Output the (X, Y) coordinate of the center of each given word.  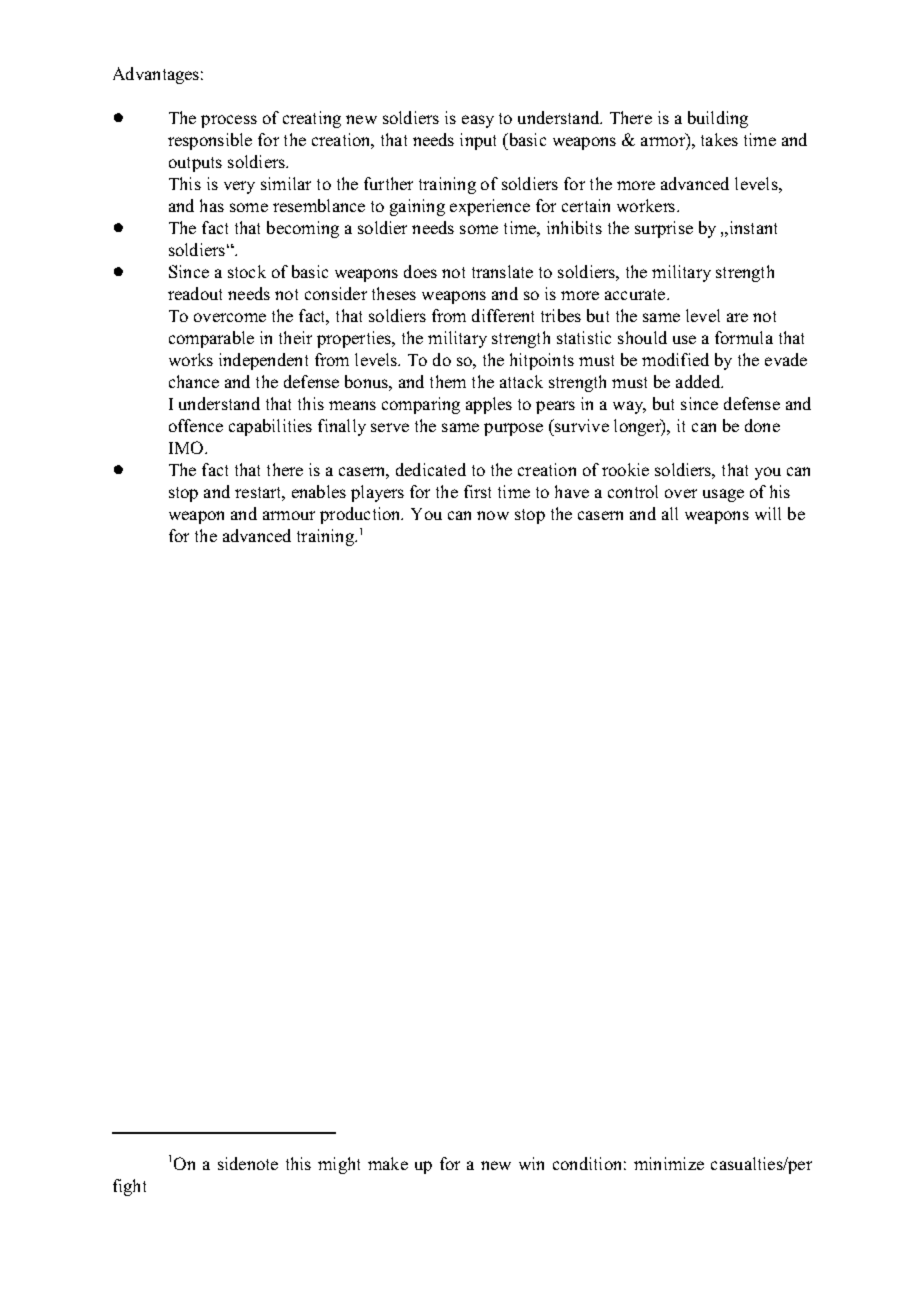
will (768, 513)
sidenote (248, 1163)
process (229, 121)
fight (129, 1187)
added (699, 381)
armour (289, 515)
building (718, 119)
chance (194, 381)
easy (478, 121)
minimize (669, 1163)
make (388, 1163)
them (448, 381)
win (531, 1163)
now (493, 515)
